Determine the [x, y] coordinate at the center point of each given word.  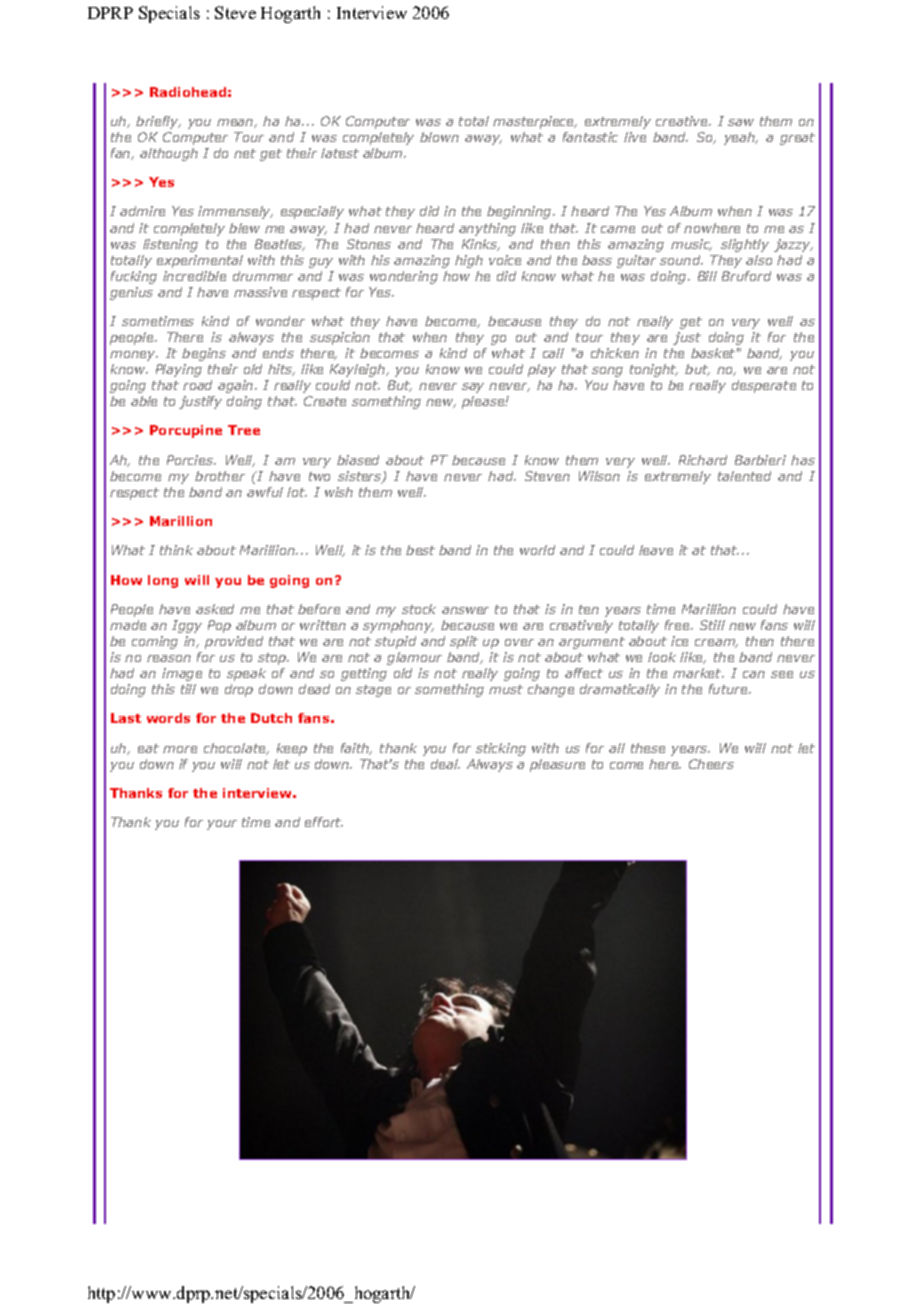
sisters [361, 477]
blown [439, 137]
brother [220, 476]
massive [260, 292]
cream [716, 643]
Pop [219, 626]
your [222, 825]
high [469, 261]
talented [744, 476]
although [169, 154]
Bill [707, 276]
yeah [741, 138]
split [464, 642]
